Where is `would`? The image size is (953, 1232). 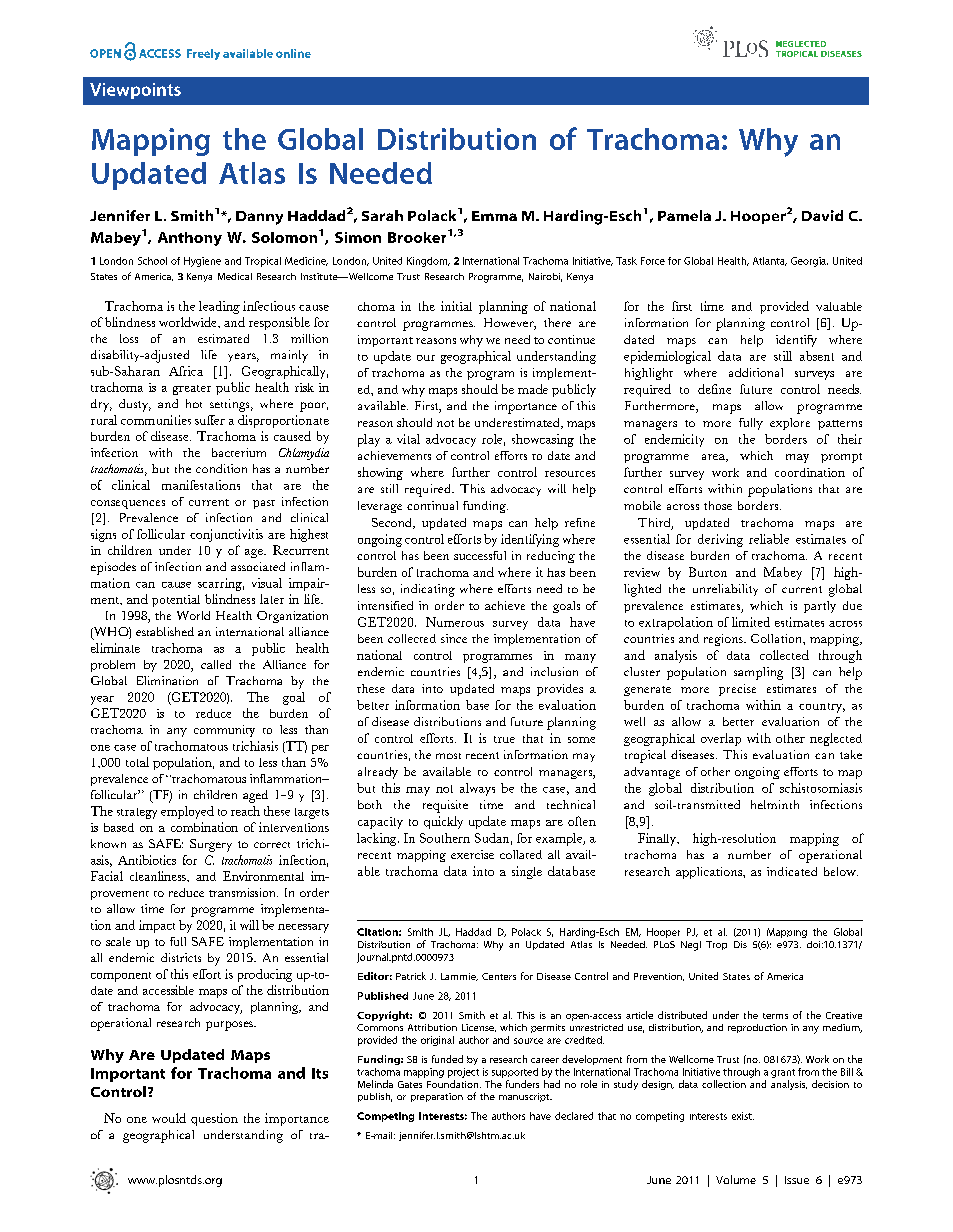 would is located at coordinates (169, 1118).
